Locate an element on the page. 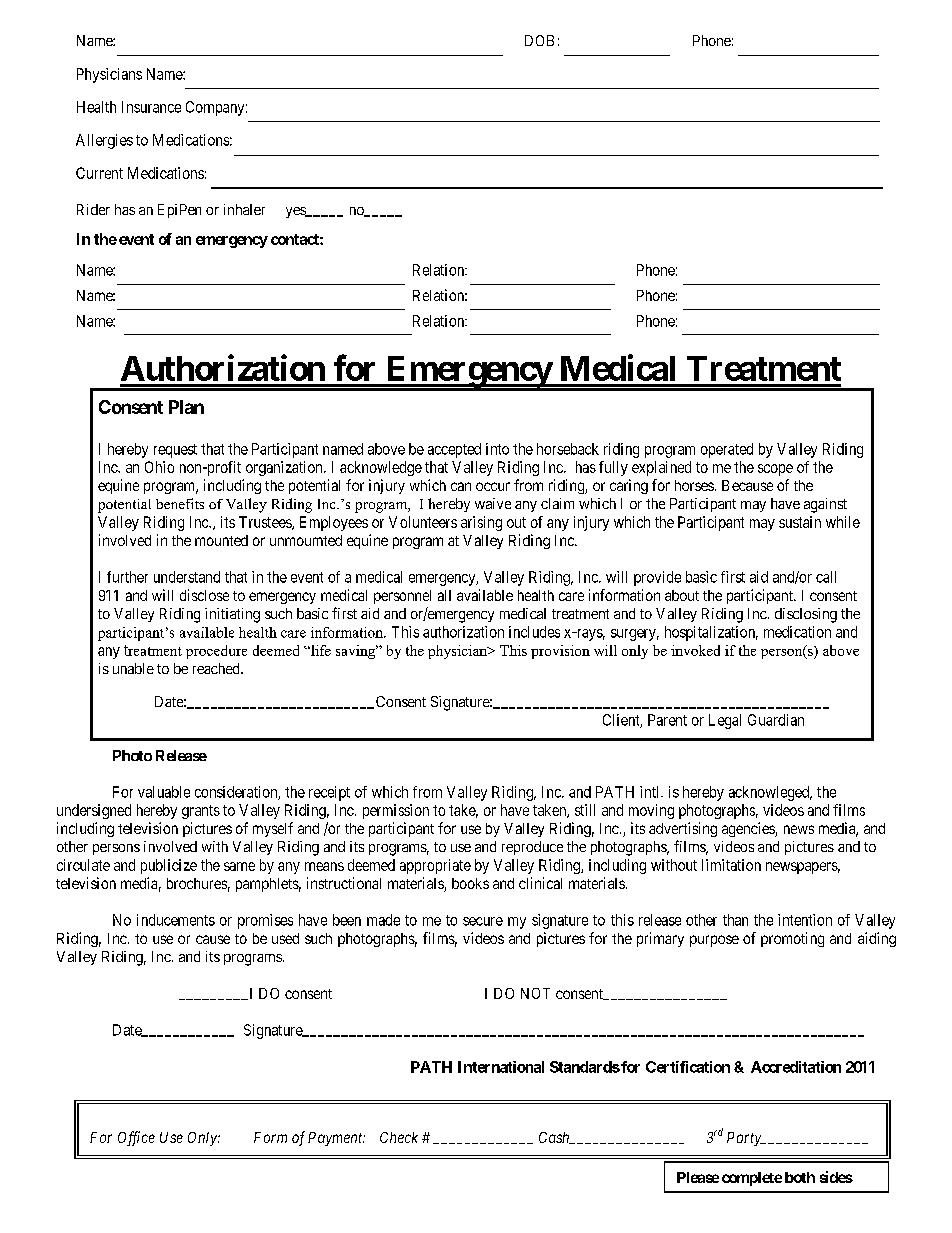  operated is located at coordinates (727, 450).
